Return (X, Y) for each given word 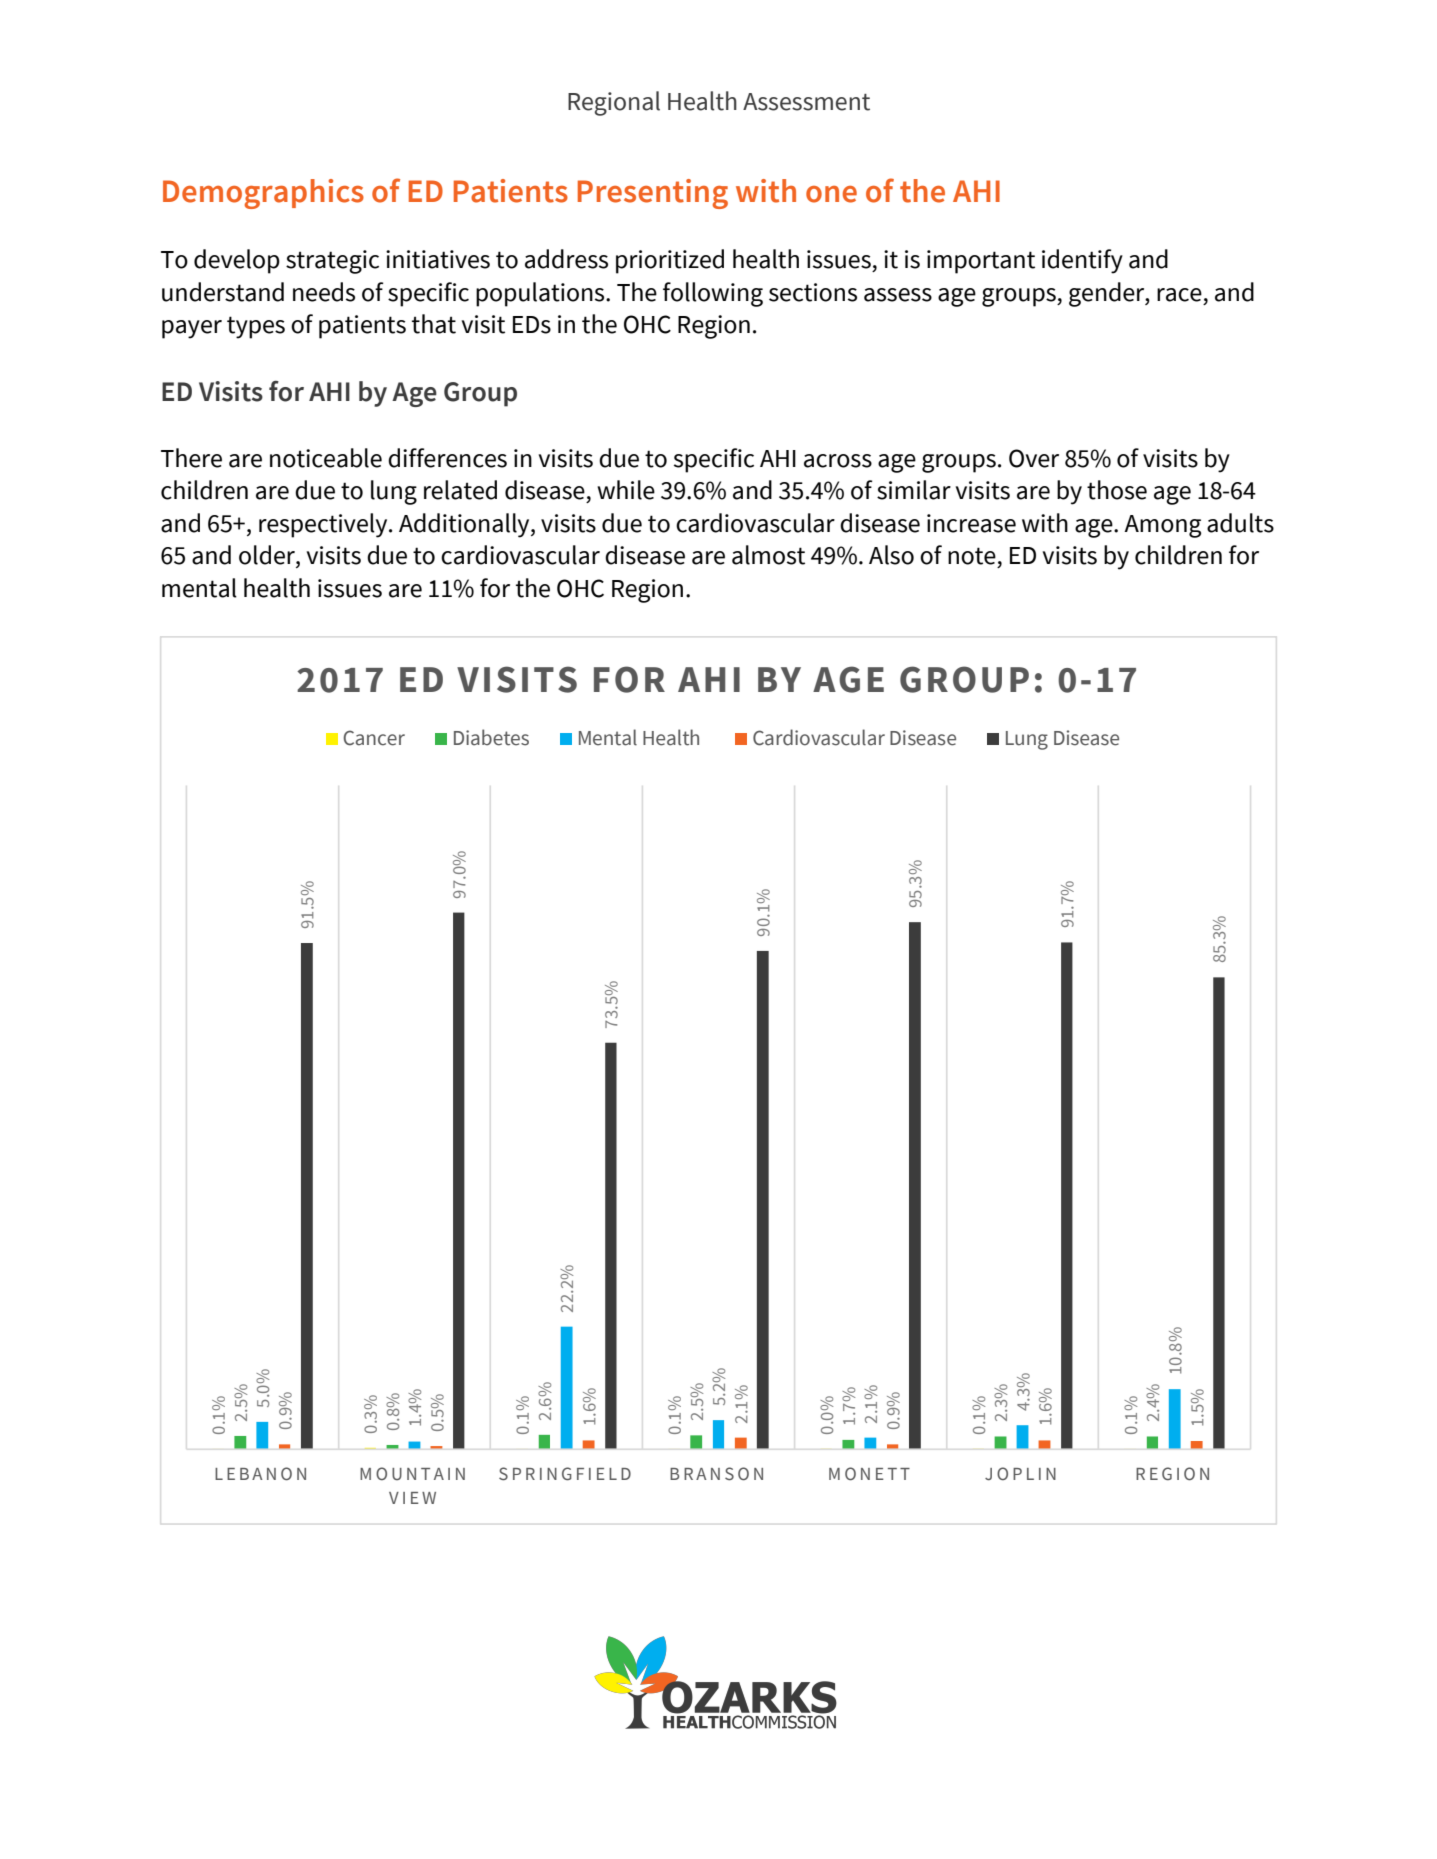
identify (1082, 261)
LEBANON (260, 1474)
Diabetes (491, 737)
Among (1162, 526)
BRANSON (716, 1474)
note (972, 556)
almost (768, 555)
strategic (332, 262)
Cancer (374, 738)
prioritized (670, 261)
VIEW (412, 1498)
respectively (324, 525)
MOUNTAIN (412, 1473)
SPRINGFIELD (565, 1474)
